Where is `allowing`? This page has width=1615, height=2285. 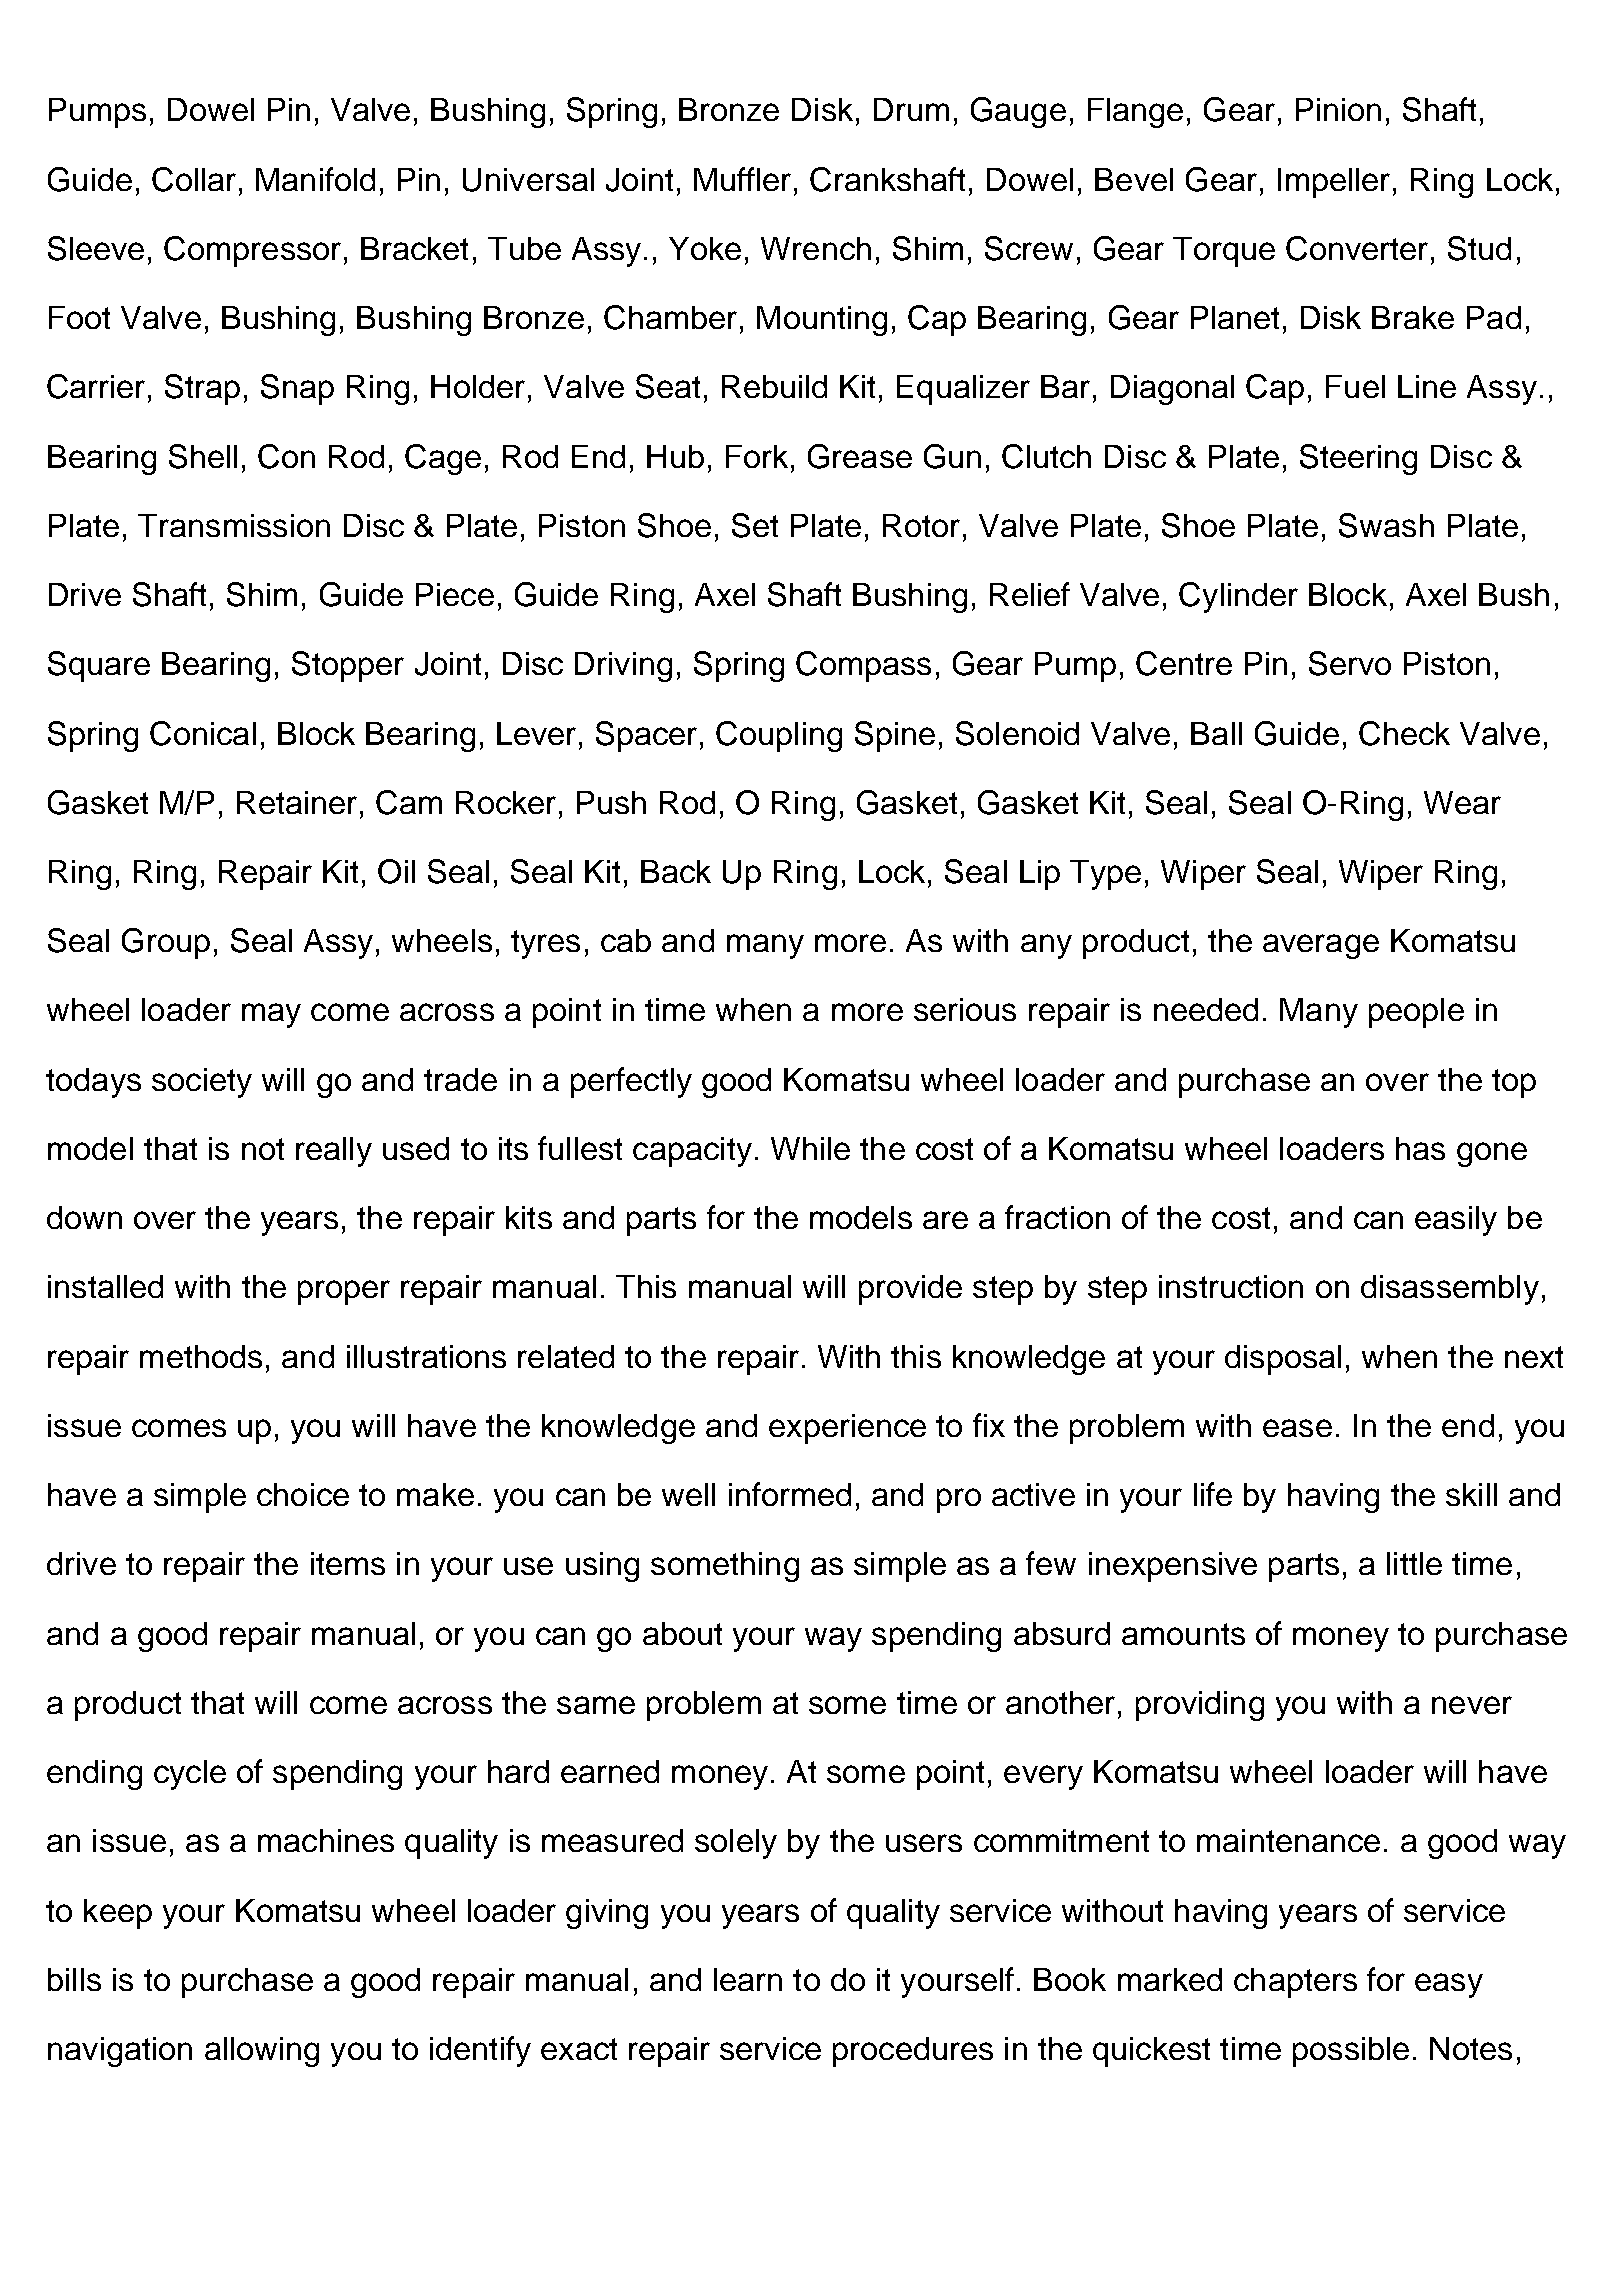 allowing is located at coordinates (262, 2052).
